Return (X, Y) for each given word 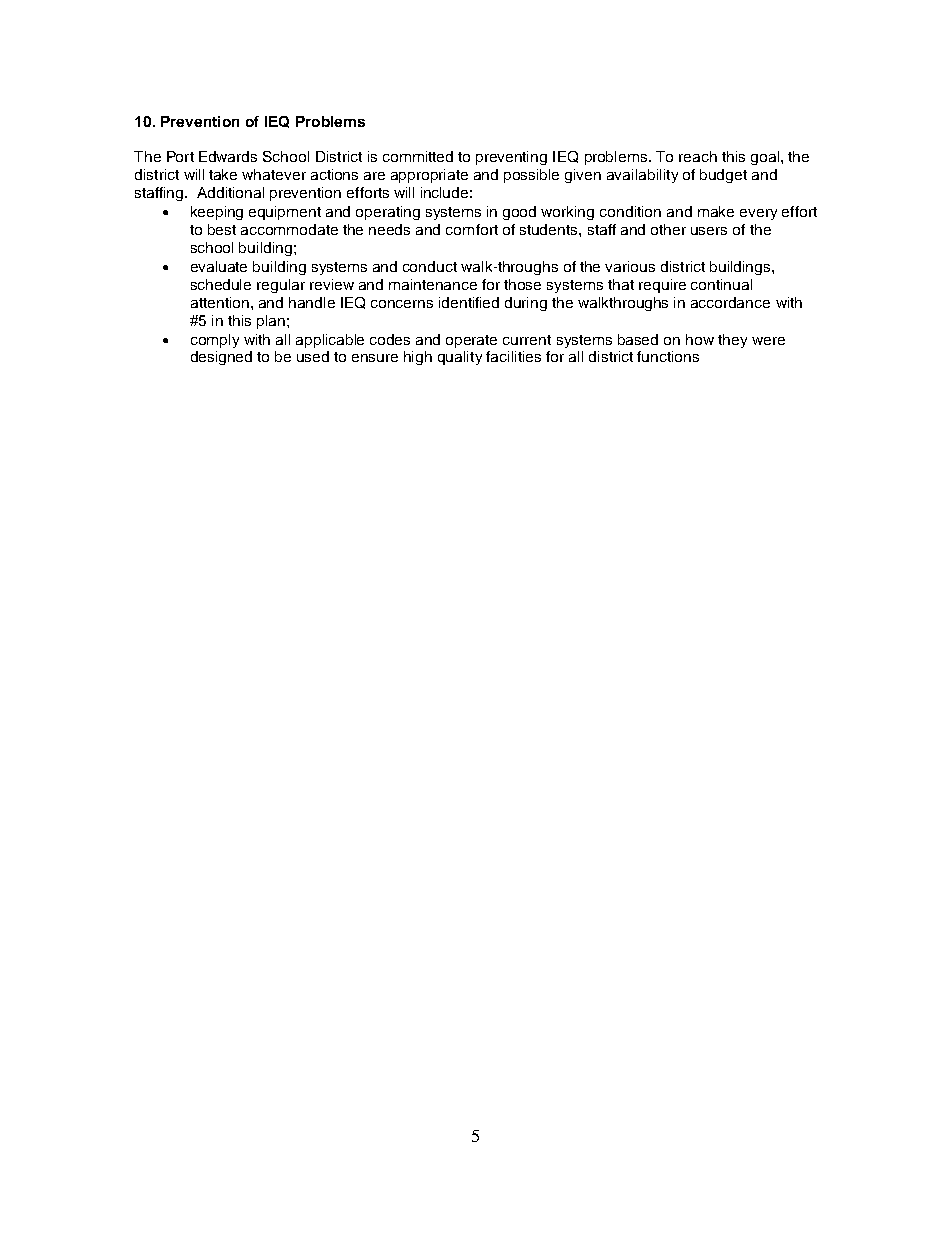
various (630, 266)
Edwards (228, 156)
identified (469, 302)
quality (460, 358)
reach (698, 156)
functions (668, 356)
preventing (511, 158)
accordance (730, 302)
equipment (285, 213)
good (519, 213)
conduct (430, 266)
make (716, 211)
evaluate (219, 266)
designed (221, 358)
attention (220, 302)
